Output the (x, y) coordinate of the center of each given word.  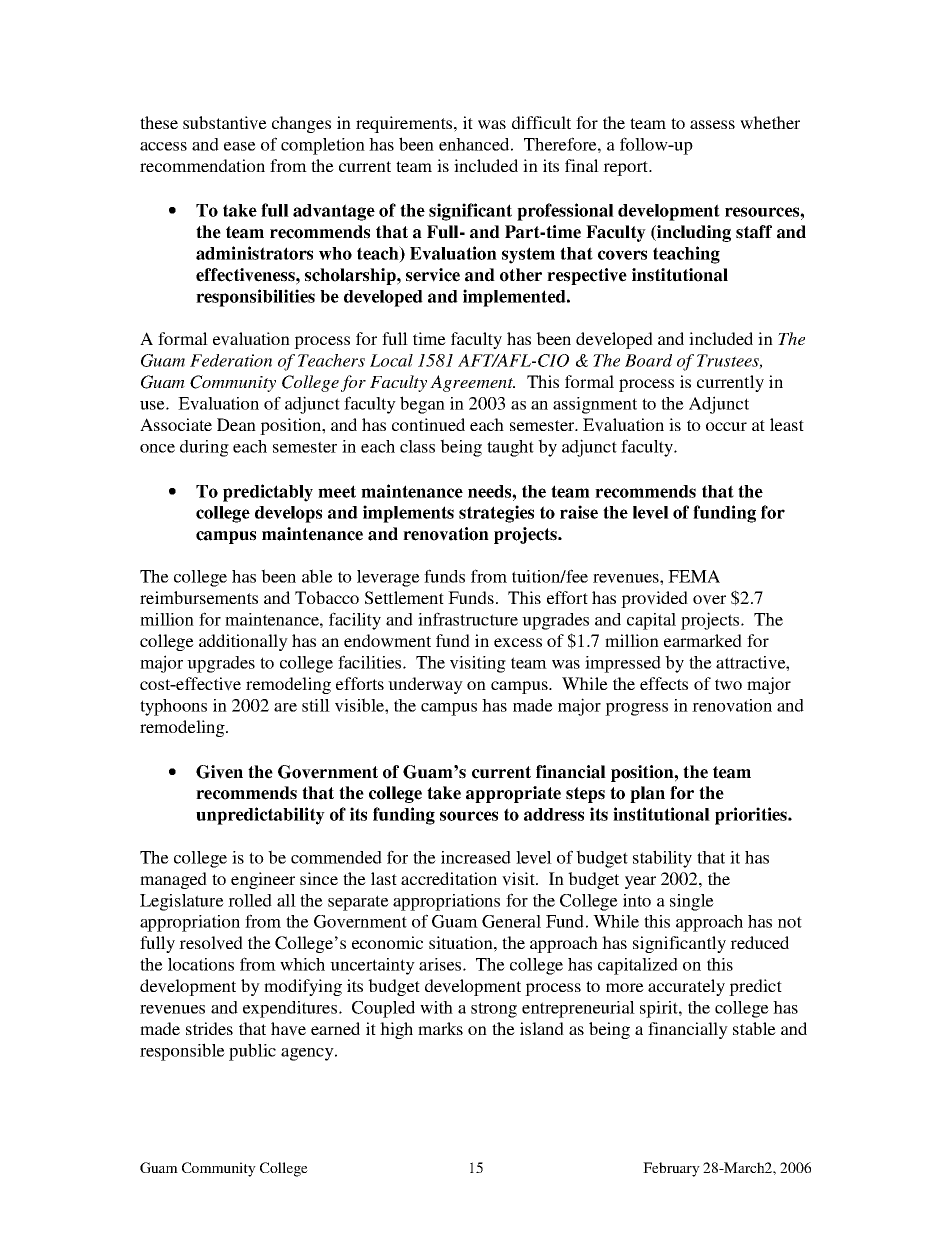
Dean (236, 424)
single (692, 902)
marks (440, 1028)
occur (726, 426)
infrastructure (468, 619)
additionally (243, 642)
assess (712, 124)
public (252, 1052)
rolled (250, 900)
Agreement (472, 383)
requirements (405, 124)
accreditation (449, 878)
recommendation (202, 165)
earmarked (703, 640)
